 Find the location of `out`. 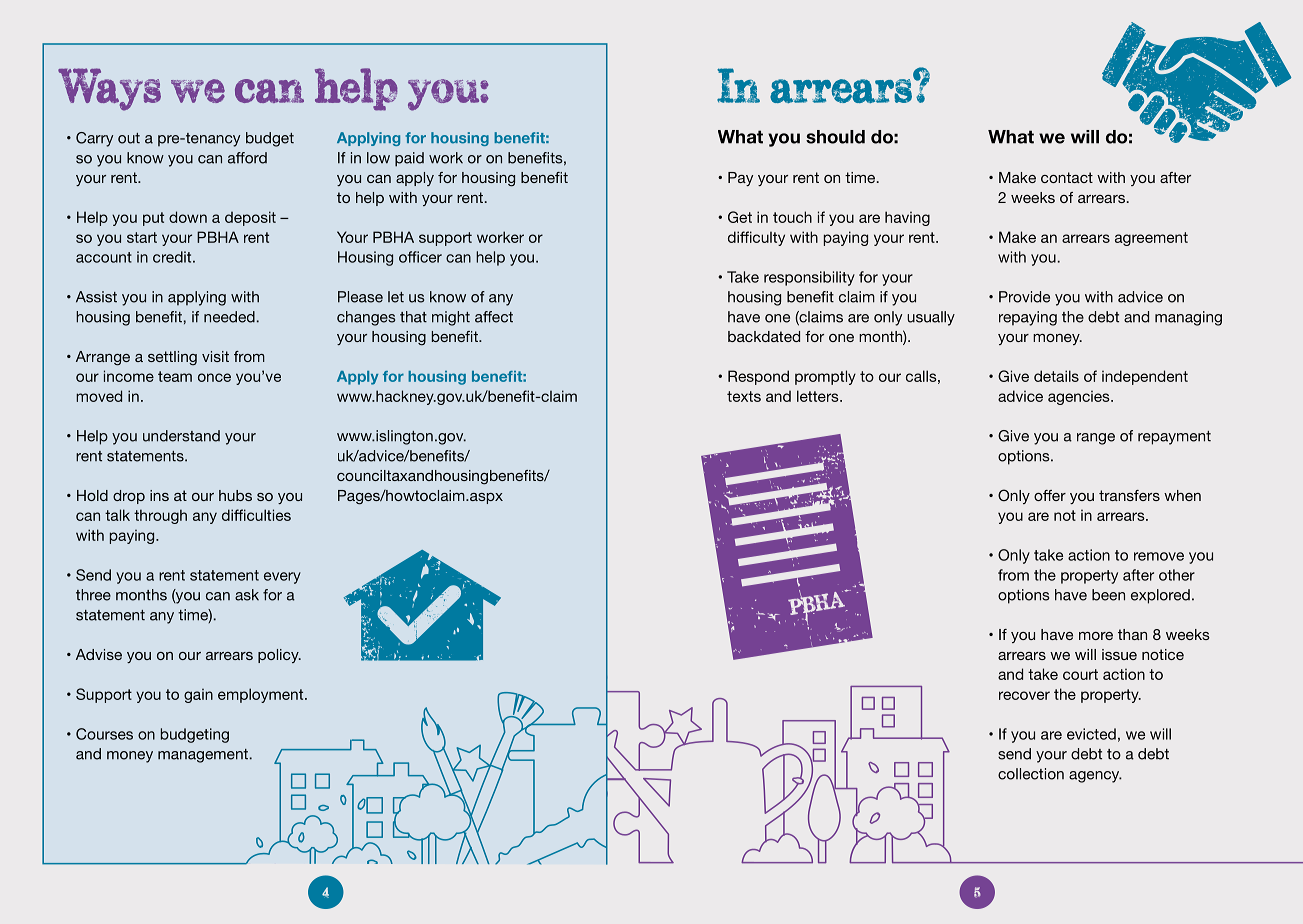

out is located at coordinates (129, 138).
